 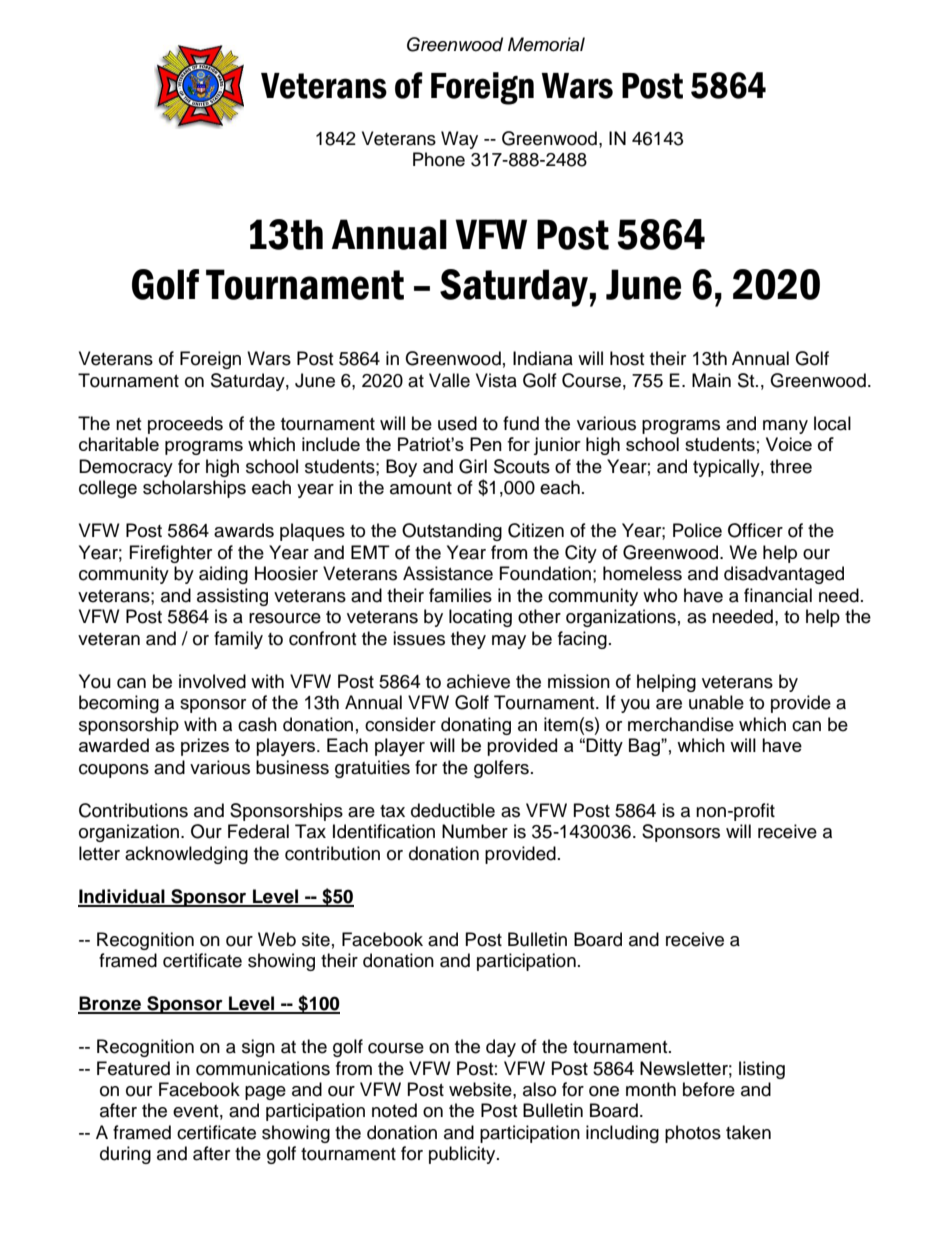 I want to click on prizes, so click(x=205, y=747).
